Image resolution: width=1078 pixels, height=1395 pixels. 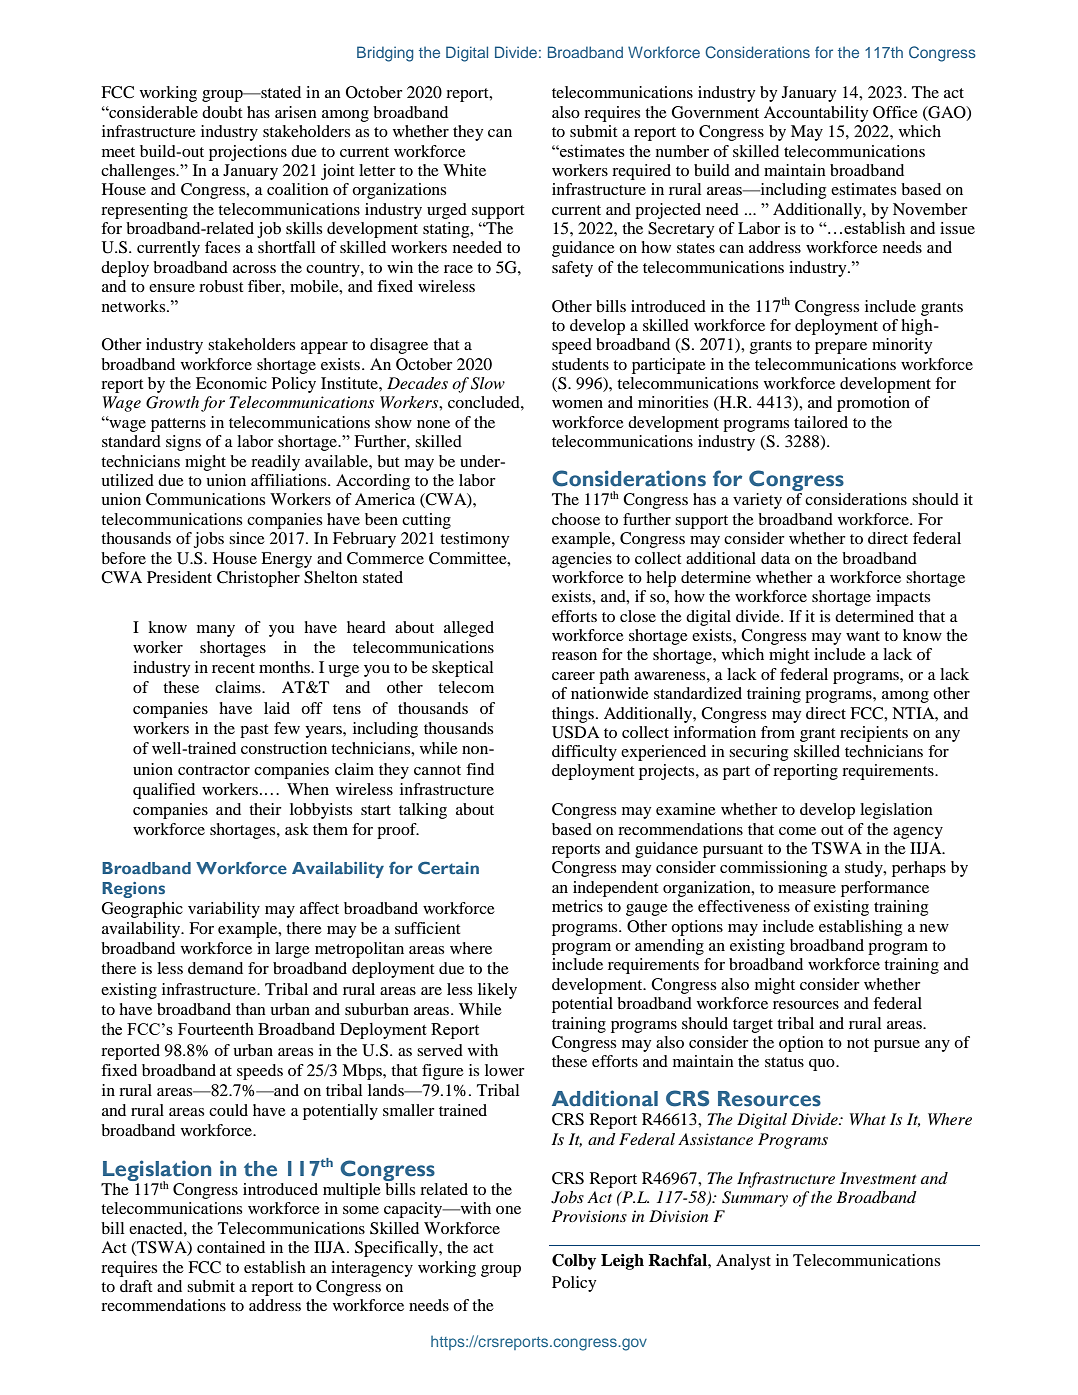 What do you see at coordinates (464, 170) in the screenshot?
I see `White` at bounding box center [464, 170].
